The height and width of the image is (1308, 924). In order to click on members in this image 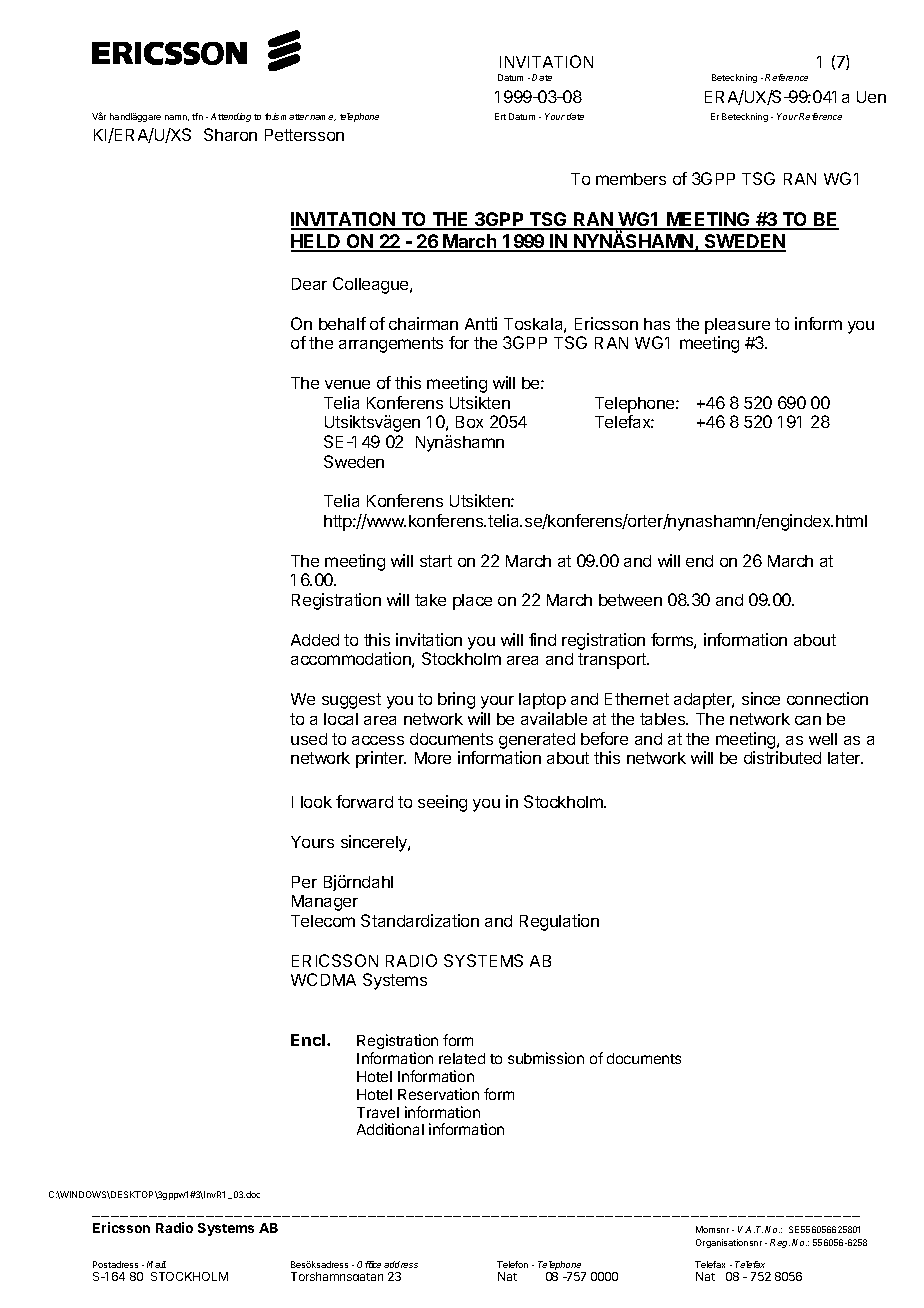, I will do `click(631, 179)`.
